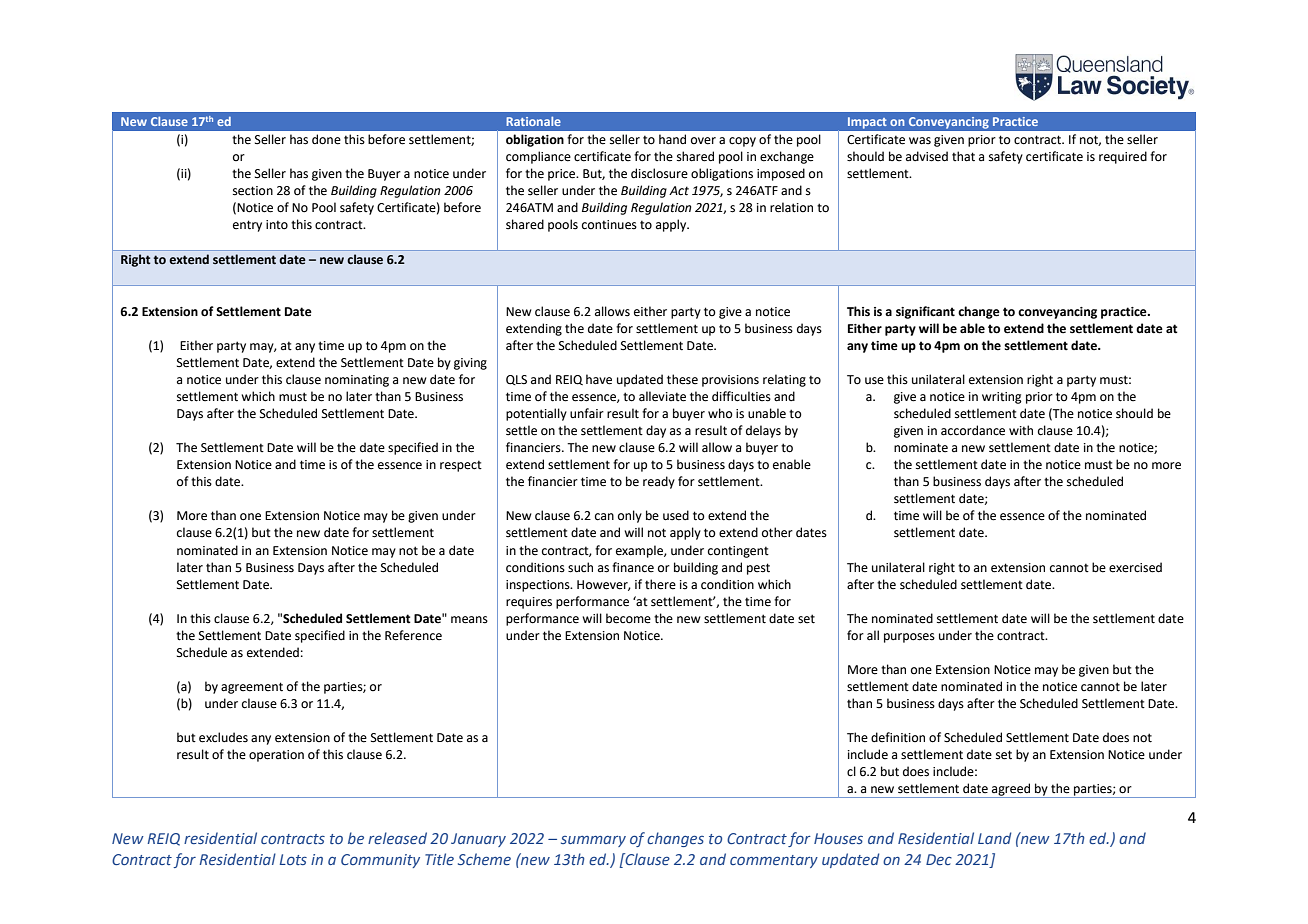 Image resolution: width=1308 pixels, height=924 pixels. What do you see at coordinates (909, 638) in the screenshot?
I see `purposes` at bounding box center [909, 638].
